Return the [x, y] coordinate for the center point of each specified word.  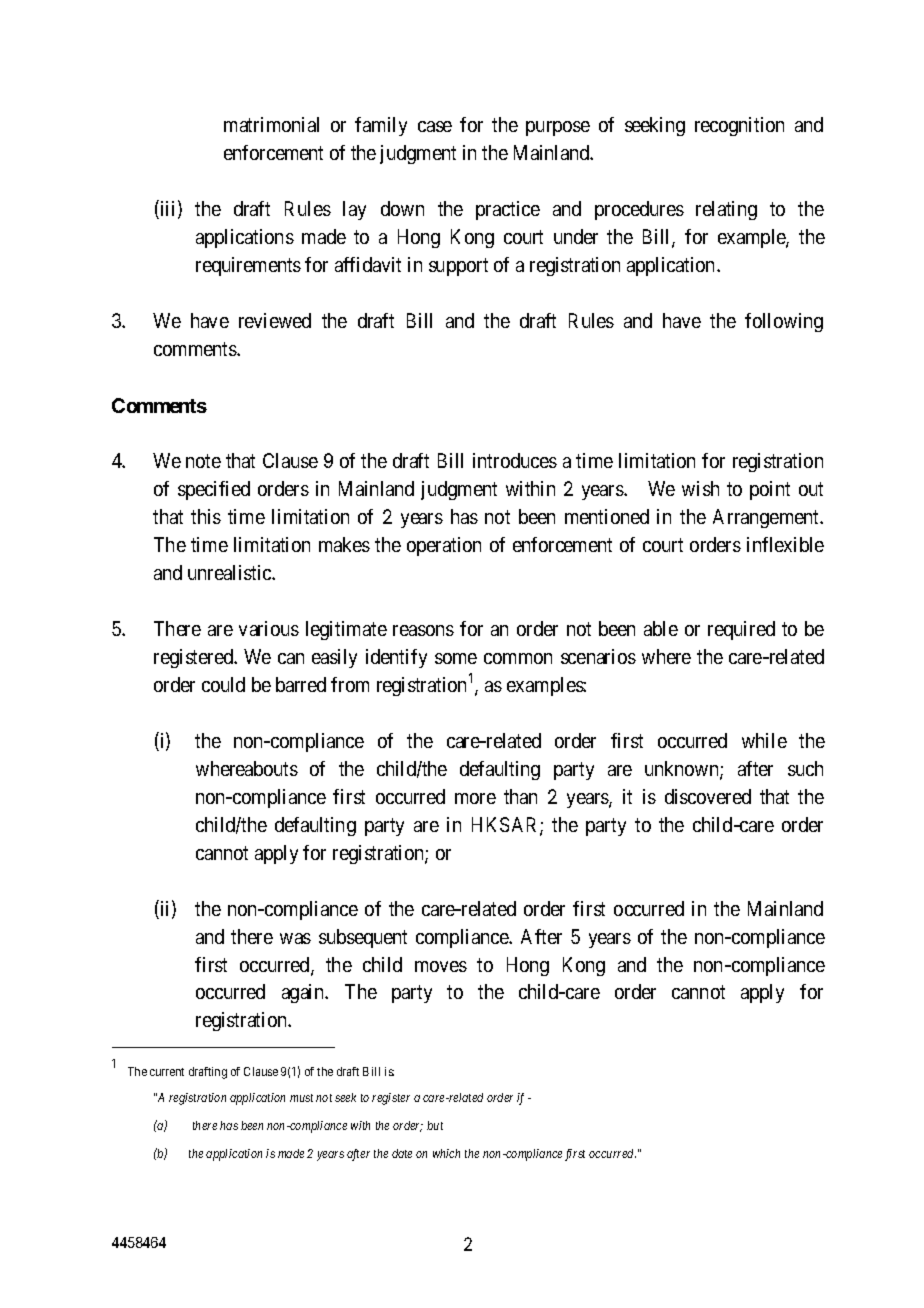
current [167, 1072]
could [223, 684]
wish [700, 488]
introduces [515, 460]
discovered [708, 796]
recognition [739, 126]
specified [214, 490]
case [435, 126]
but [435, 1125]
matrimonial [271, 124]
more [475, 798]
